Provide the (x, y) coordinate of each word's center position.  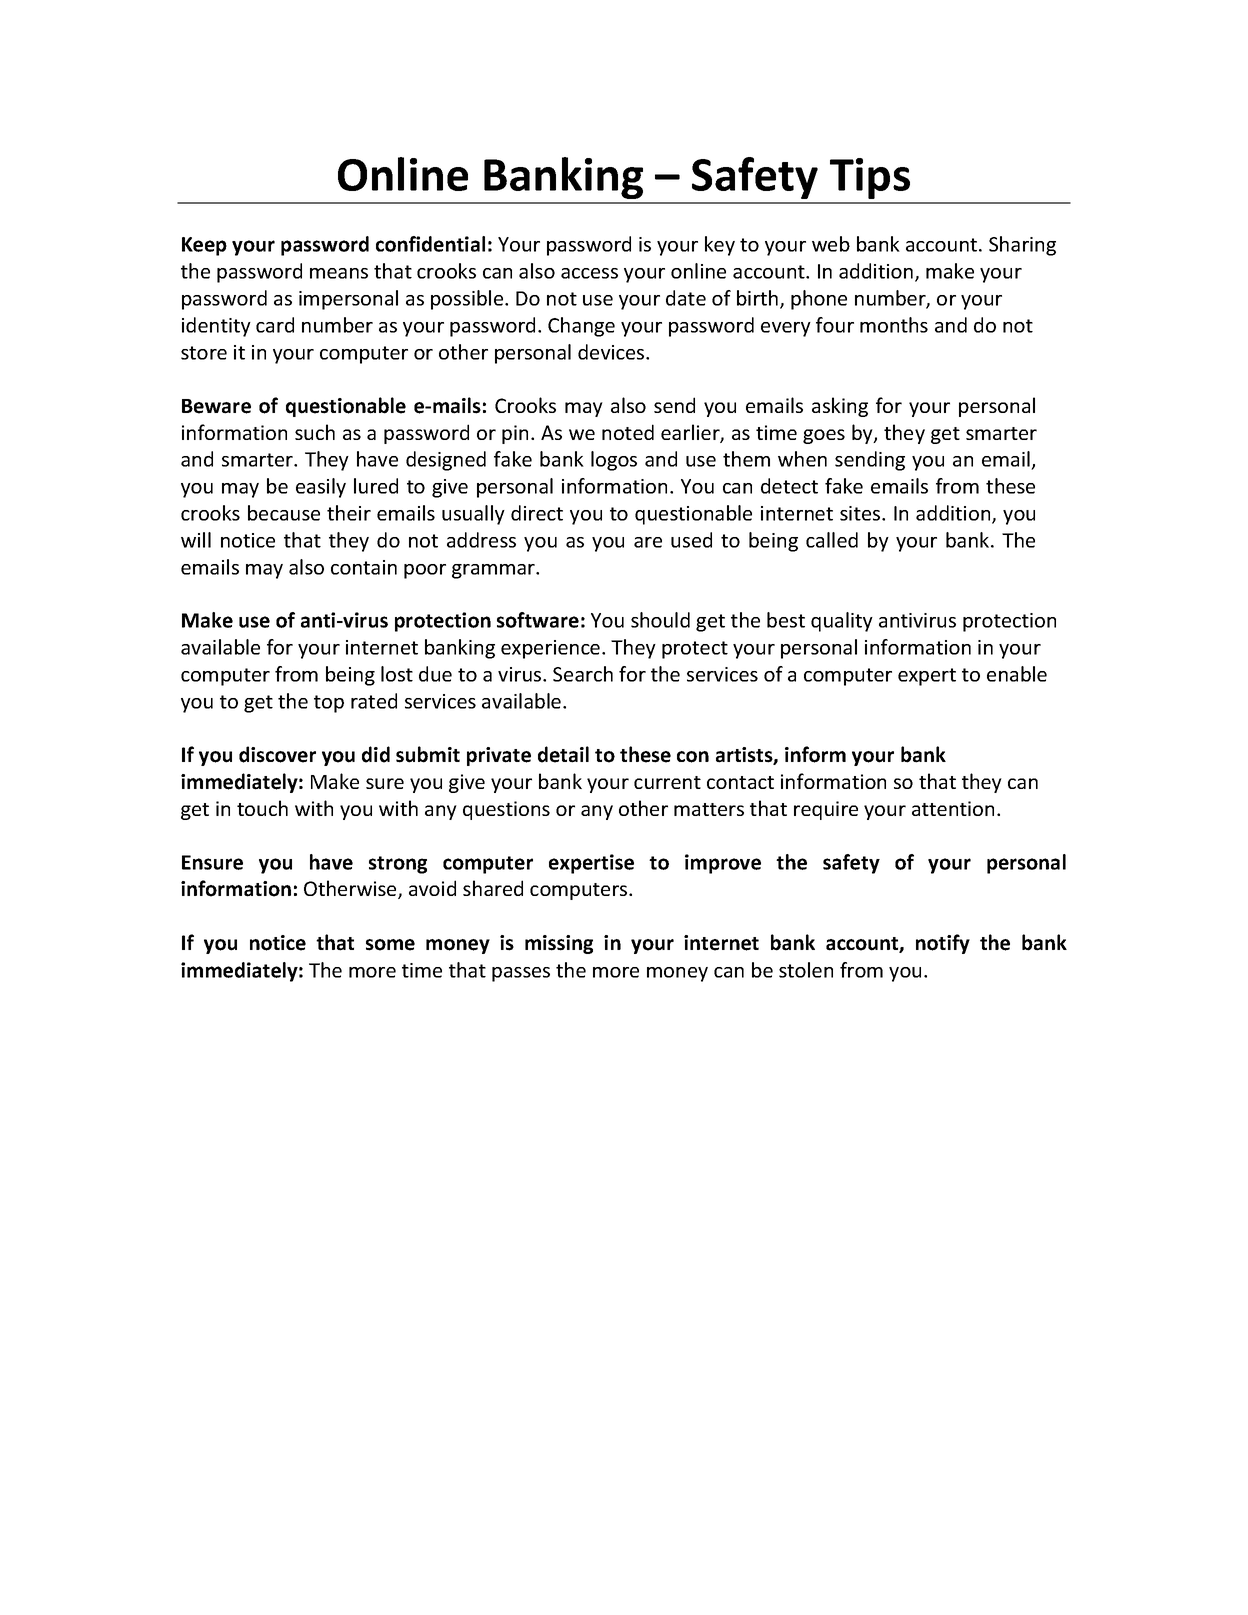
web (831, 244)
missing (559, 944)
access (589, 273)
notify (943, 944)
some (390, 945)
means (339, 273)
